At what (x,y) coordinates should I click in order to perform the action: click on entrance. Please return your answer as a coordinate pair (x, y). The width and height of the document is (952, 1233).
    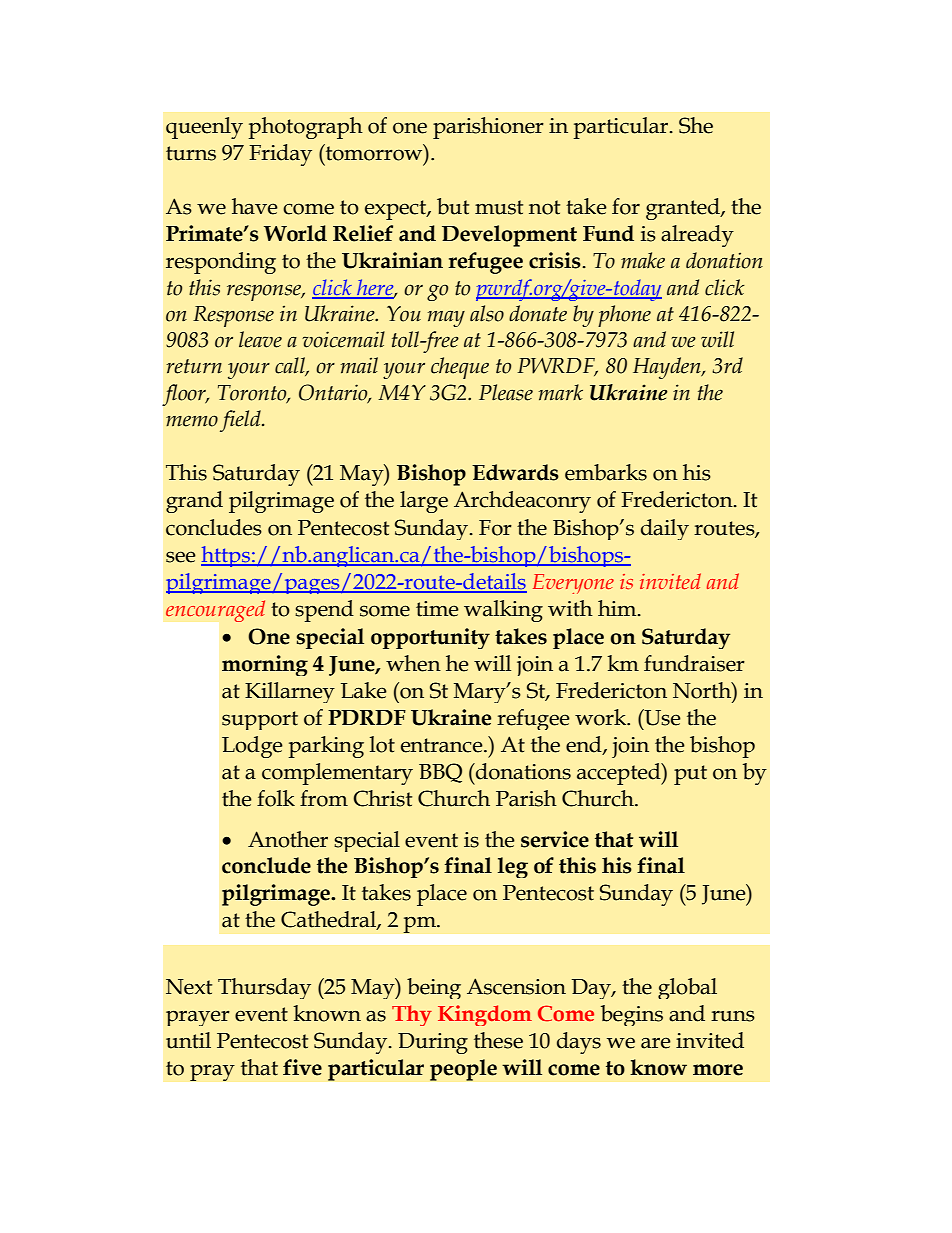
    Looking at the image, I should click on (443, 745).
